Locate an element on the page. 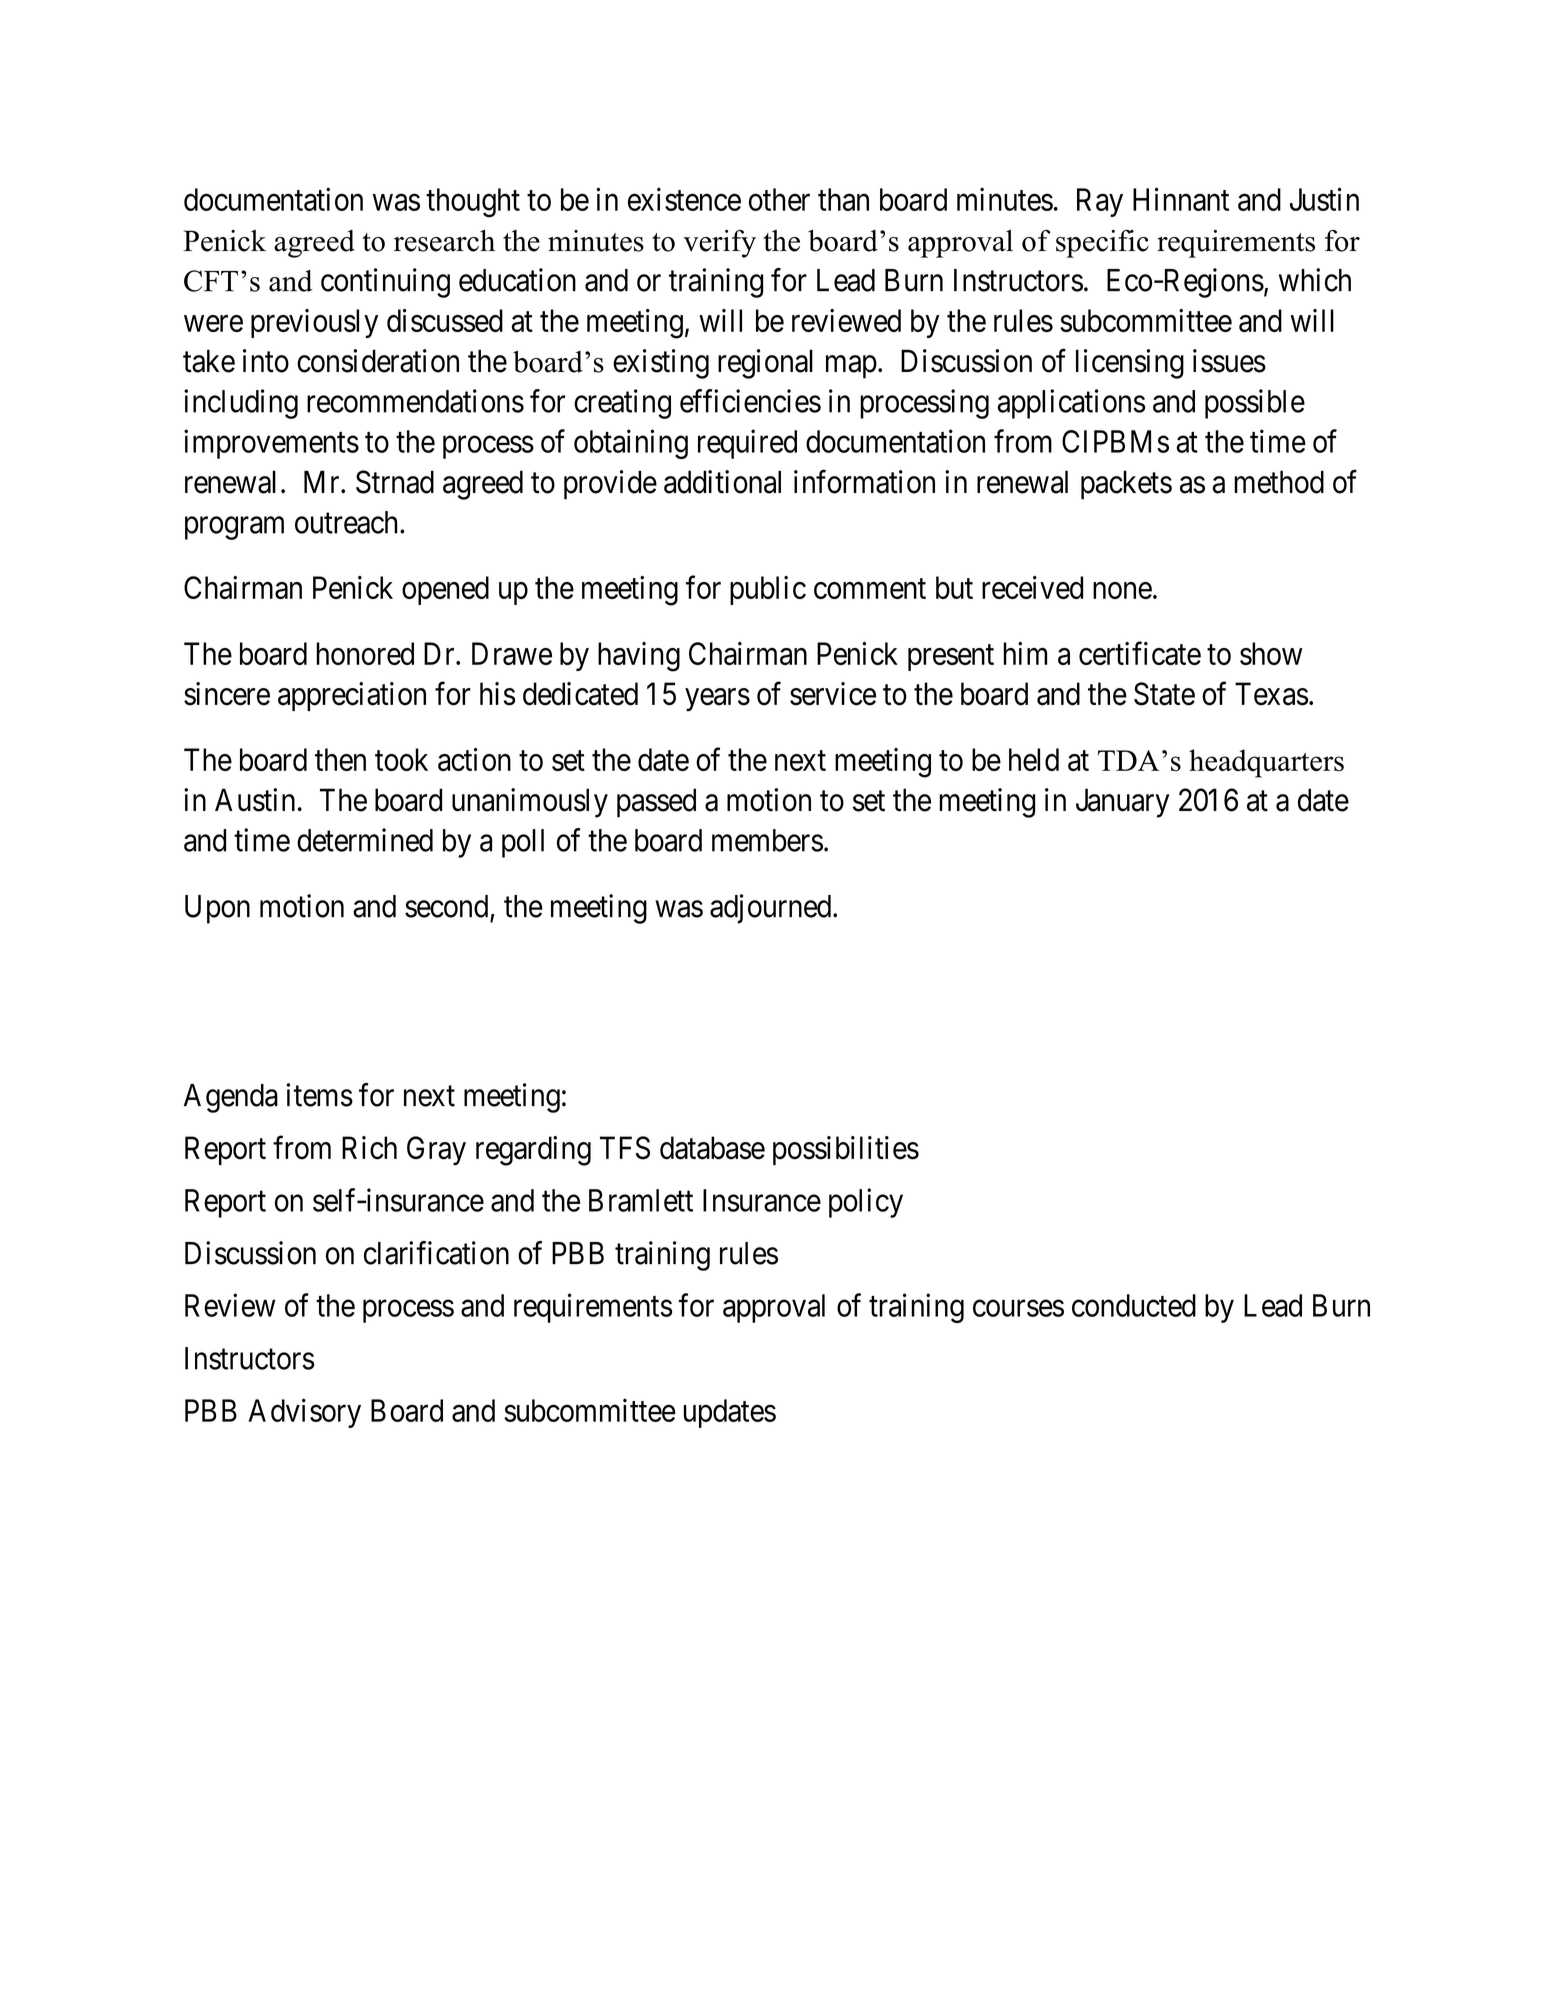  verify is located at coordinates (719, 244).
